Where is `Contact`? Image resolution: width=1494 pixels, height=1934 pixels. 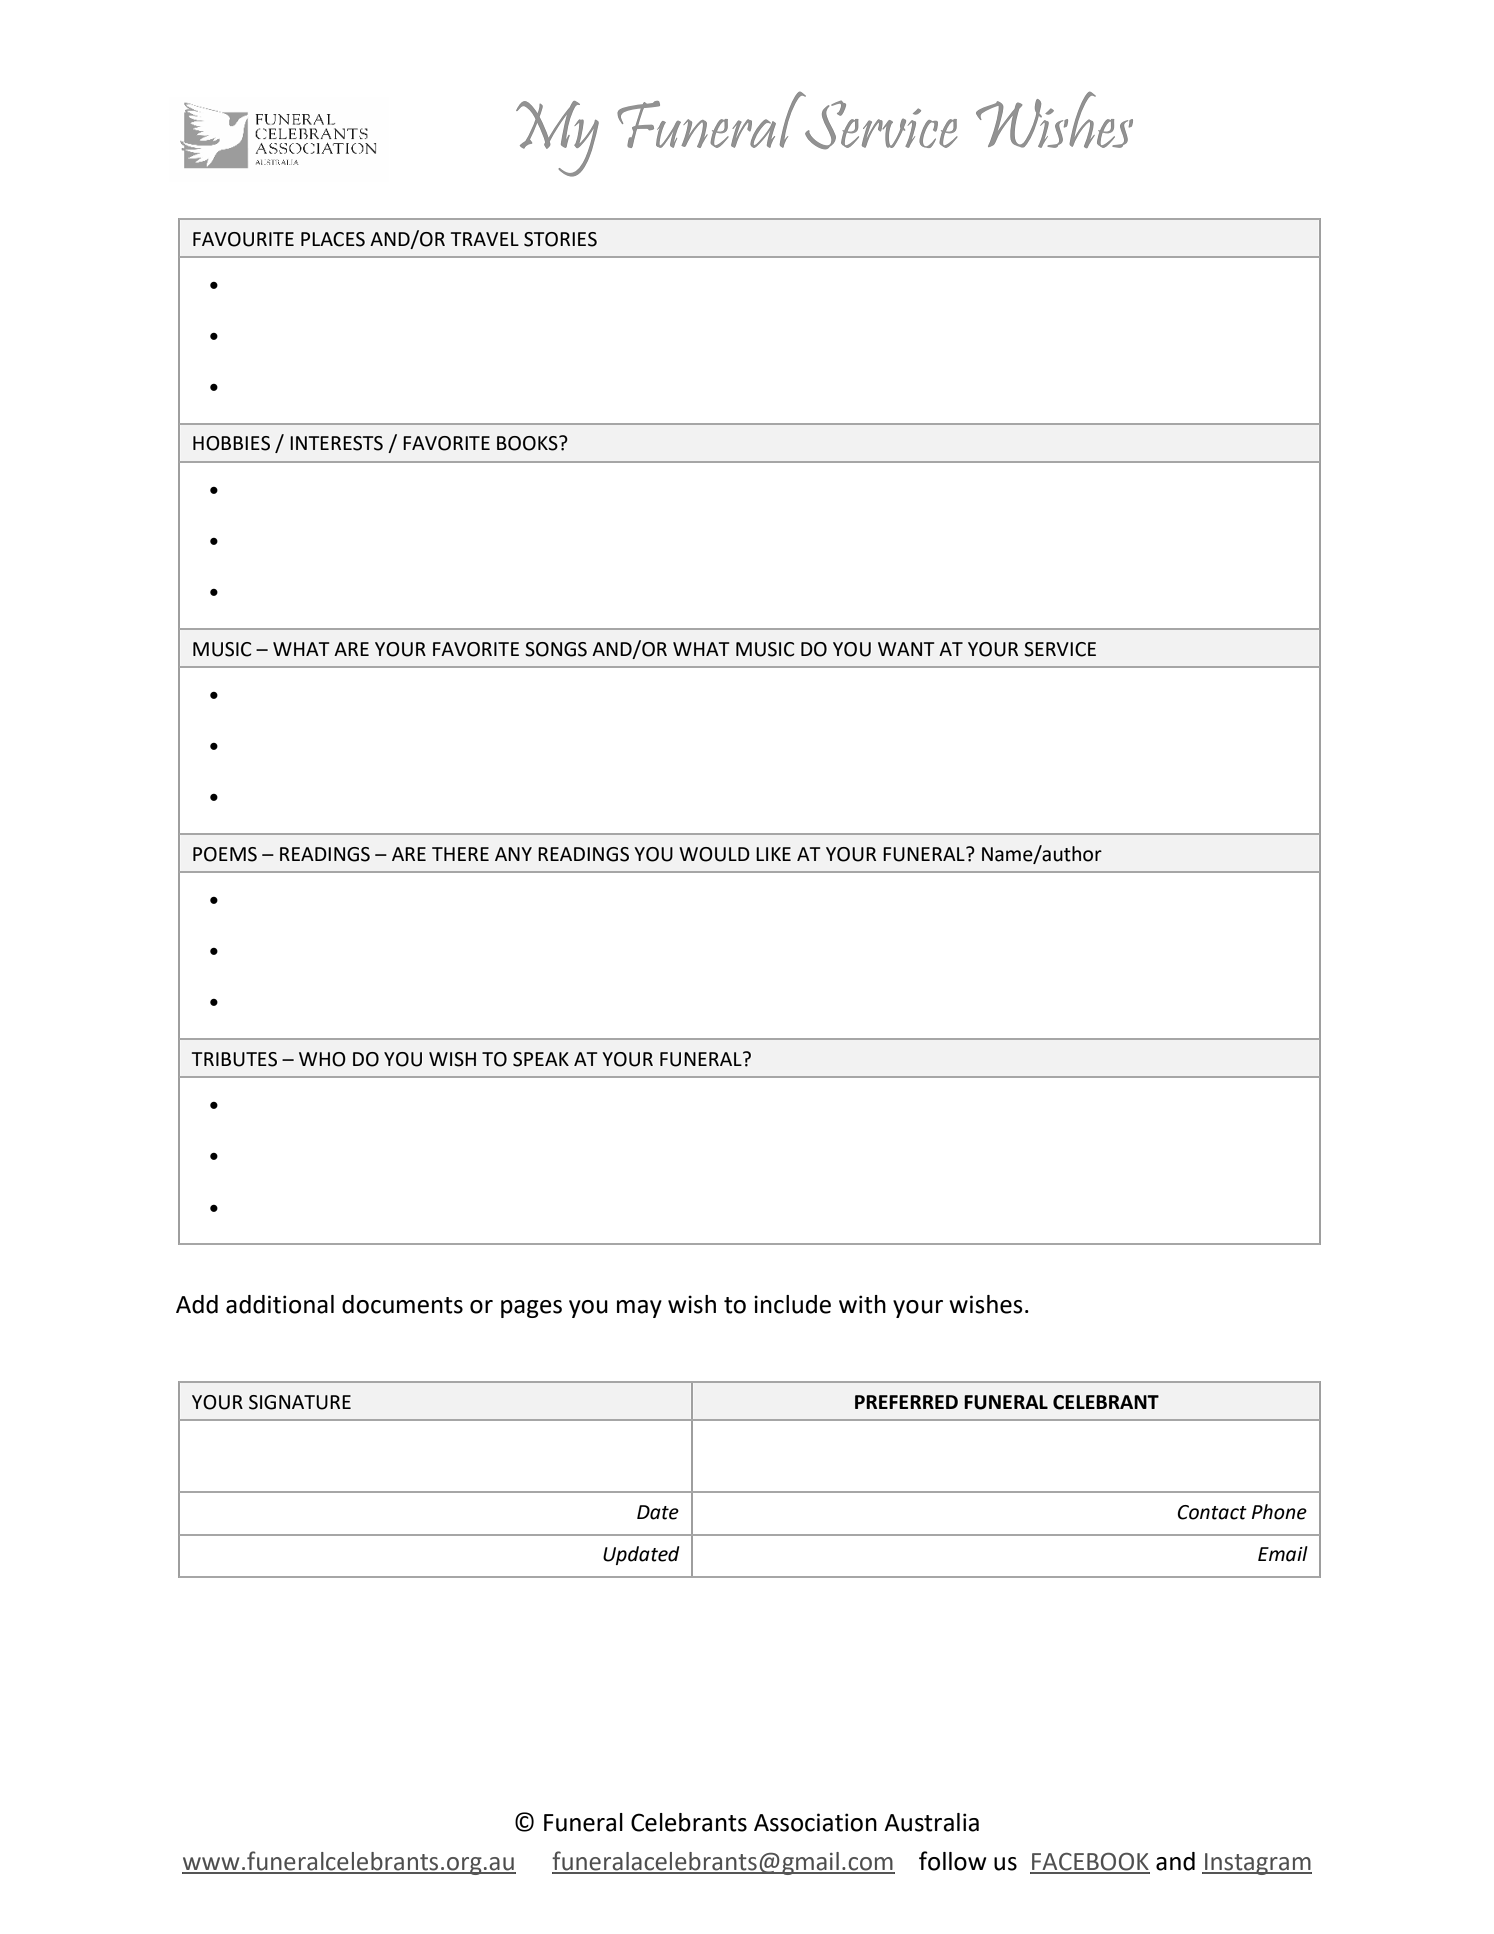
Contact is located at coordinates (1212, 1512).
